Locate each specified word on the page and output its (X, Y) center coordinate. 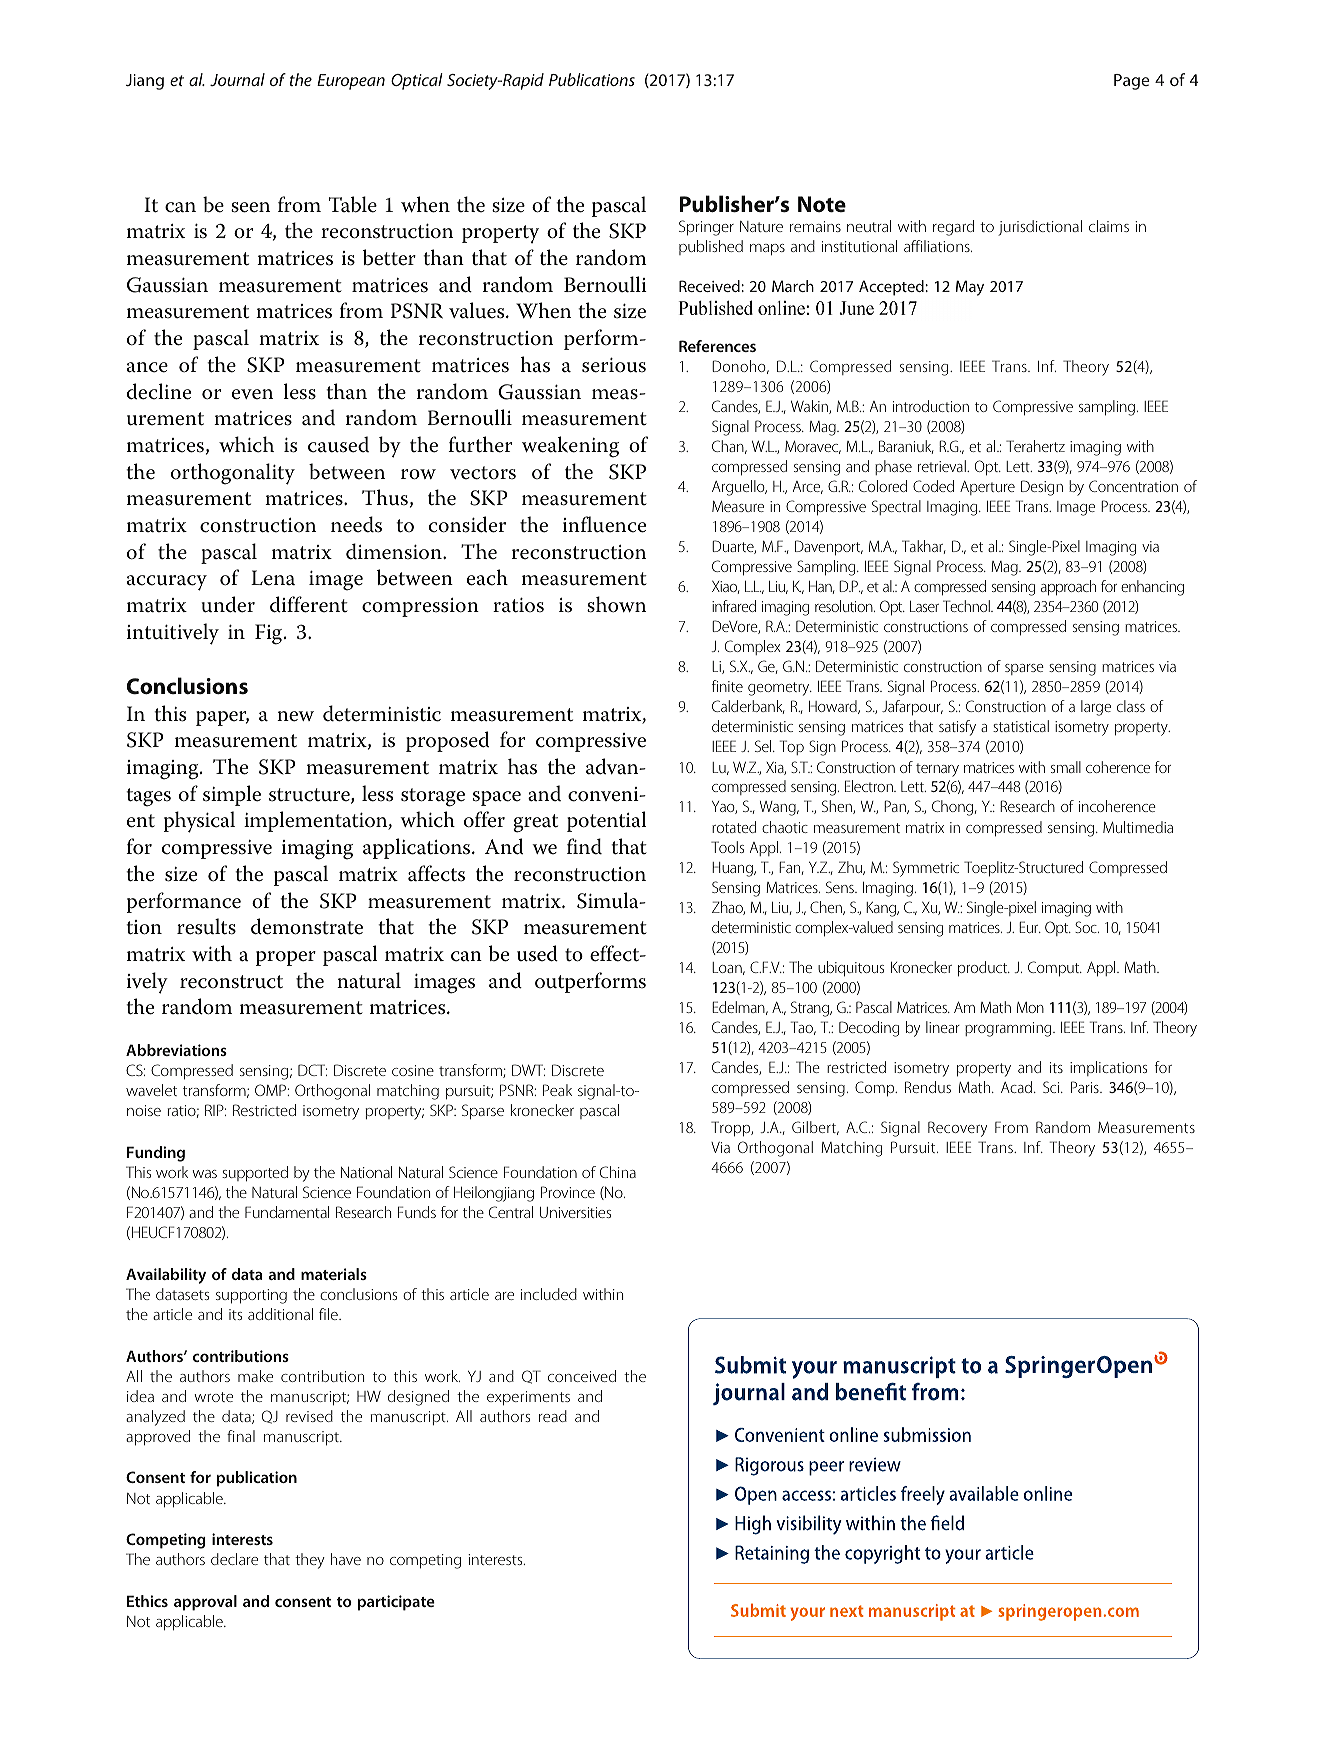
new (295, 716)
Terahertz (1035, 446)
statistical (1021, 726)
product (984, 969)
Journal (237, 79)
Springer (706, 228)
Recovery (957, 1129)
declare (234, 1559)
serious (614, 365)
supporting (251, 1296)
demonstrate (307, 926)
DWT (528, 1070)
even (252, 394)
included (549, 1294)
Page (1132, 82)
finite (727, 686)
